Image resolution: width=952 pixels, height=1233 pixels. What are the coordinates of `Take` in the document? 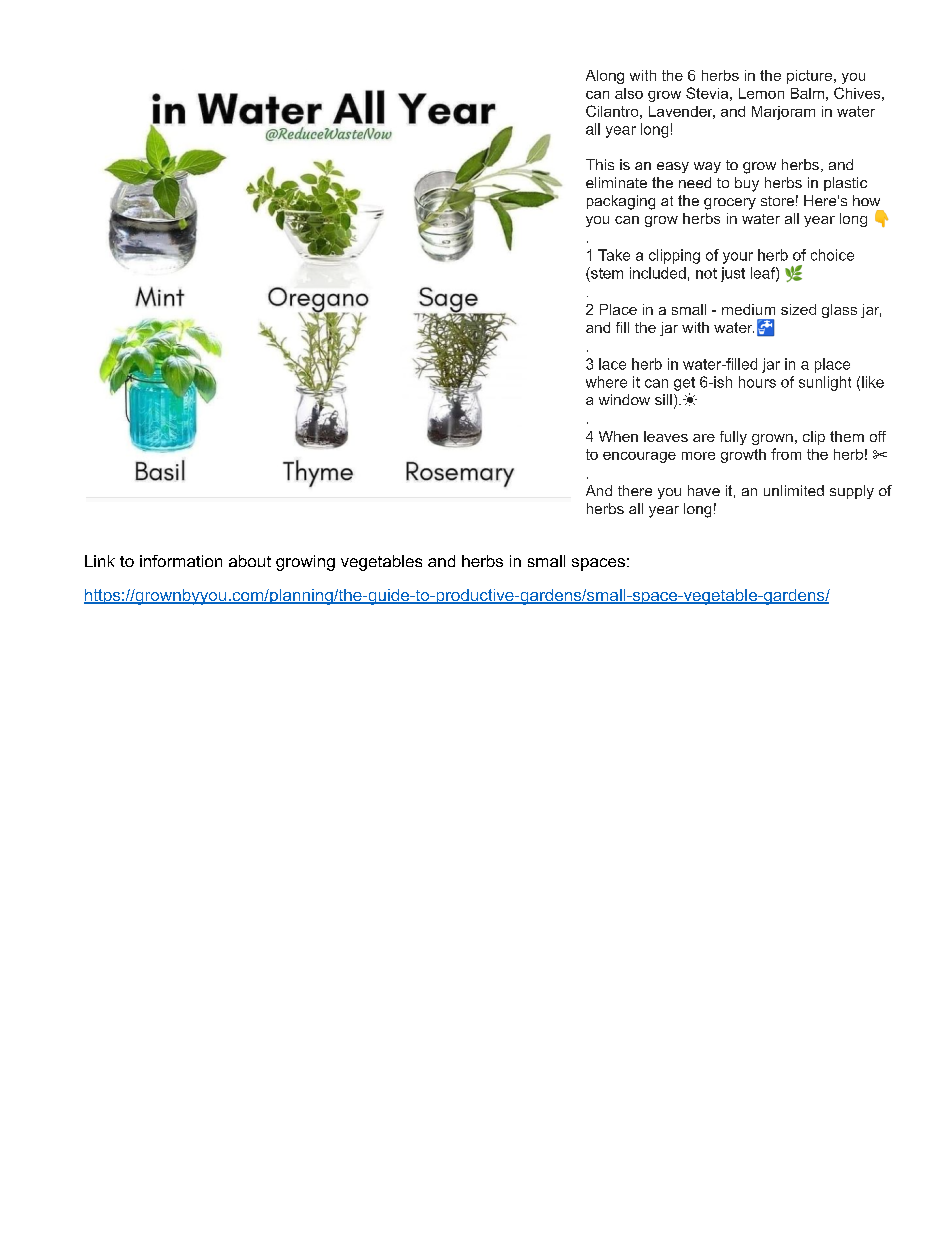 It's located at (614, 255).
